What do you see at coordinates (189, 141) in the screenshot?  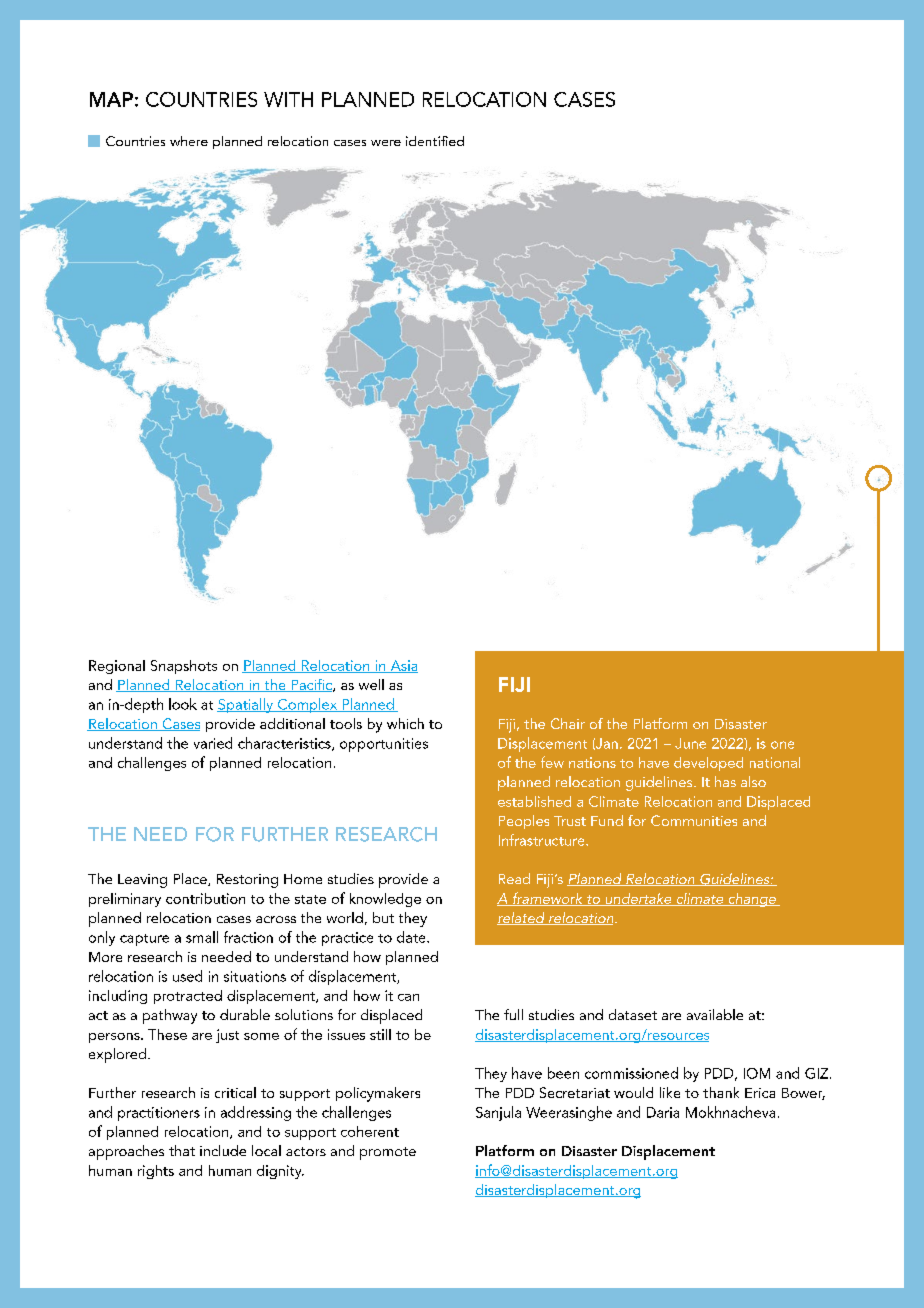 I see `where` at bounding box center [189, 141].
